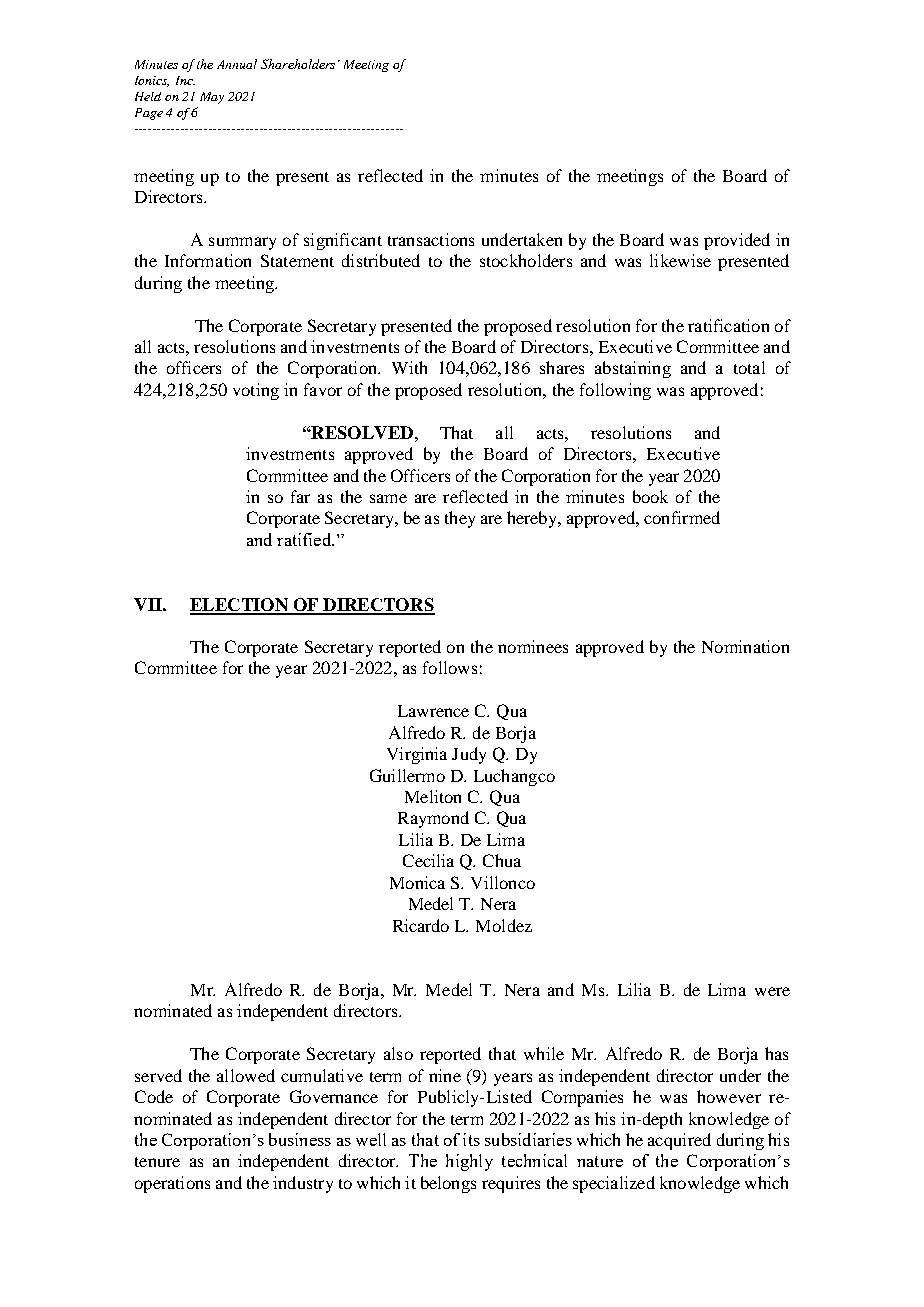 This document has height=1307, width=924. What do you see at coordinates (172, 1184) in the document?
I see `operations` at bounding box center [172, 1184].
